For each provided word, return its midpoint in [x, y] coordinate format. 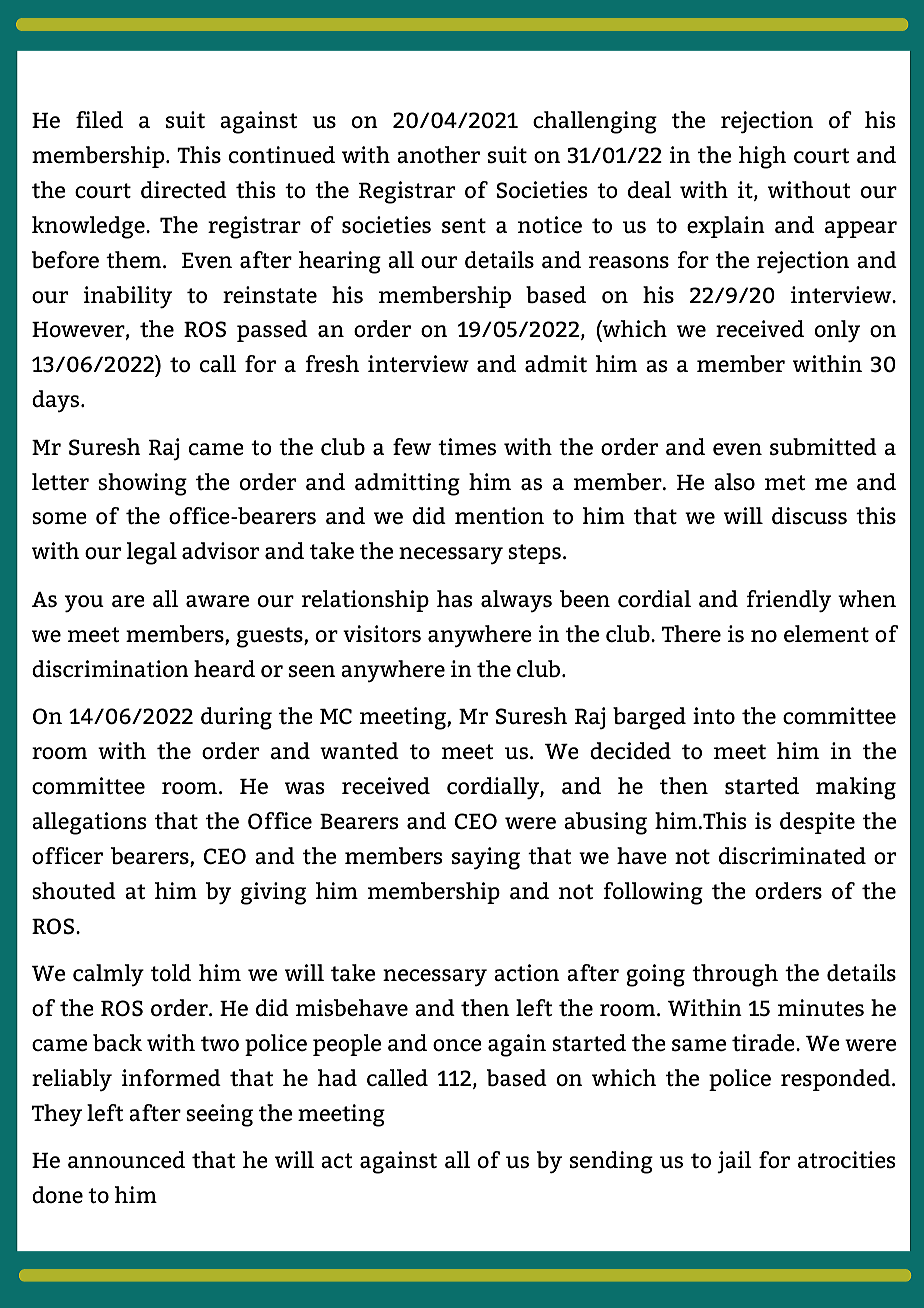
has [455, 599]
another [438, 155]
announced [126, 1160]
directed [184, 190]
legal [151, 553]
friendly [789, 601]
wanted [359, 750]
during [236, 718]
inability [128, 297]
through [735, 975]
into [714, 715]
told [171, 973]
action [526, 972]
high [762, 157]
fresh [332, 364]
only [837, 331]
